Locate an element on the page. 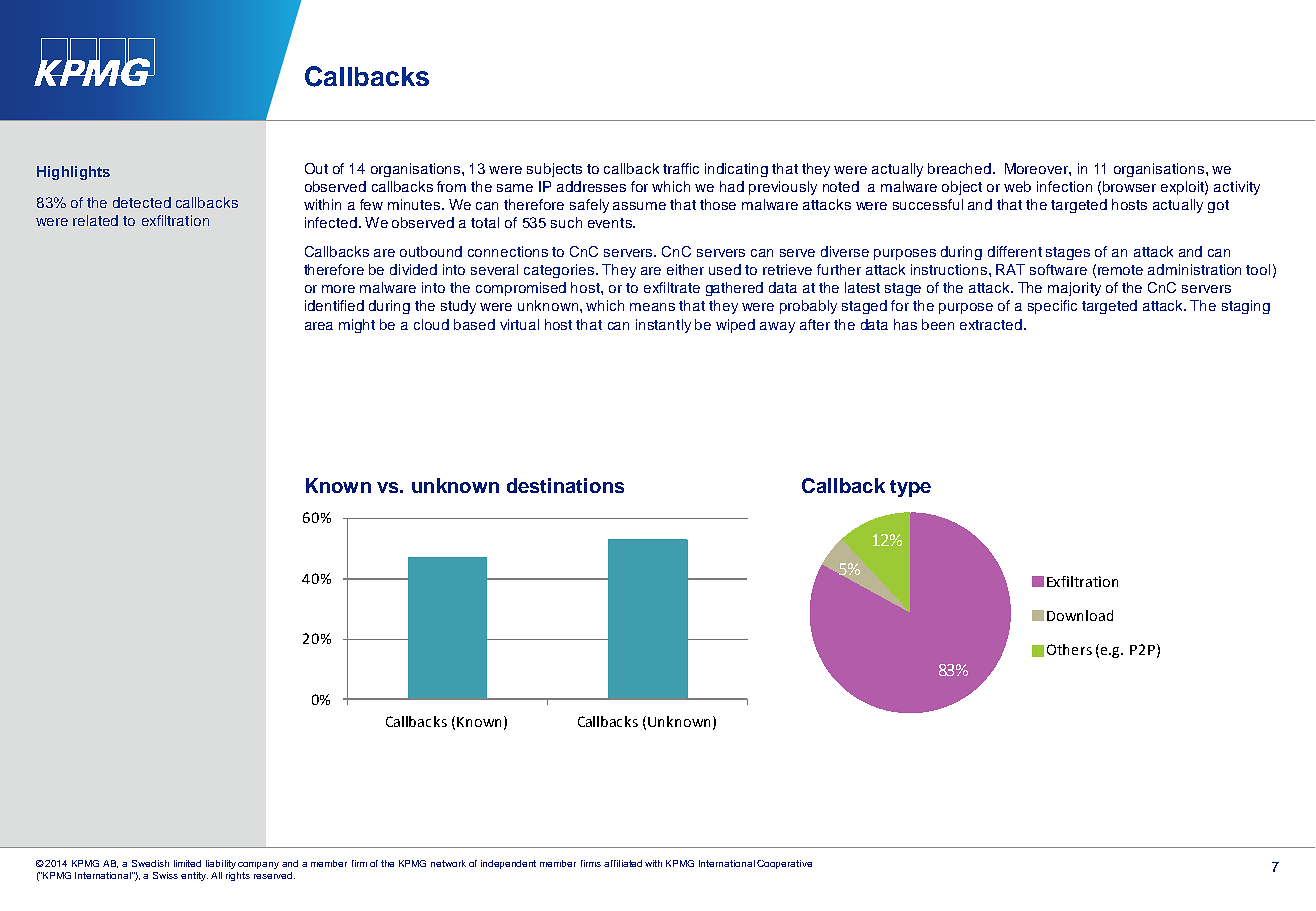 The image size is (1316, 911). area is located at coordinates (319, 326).
